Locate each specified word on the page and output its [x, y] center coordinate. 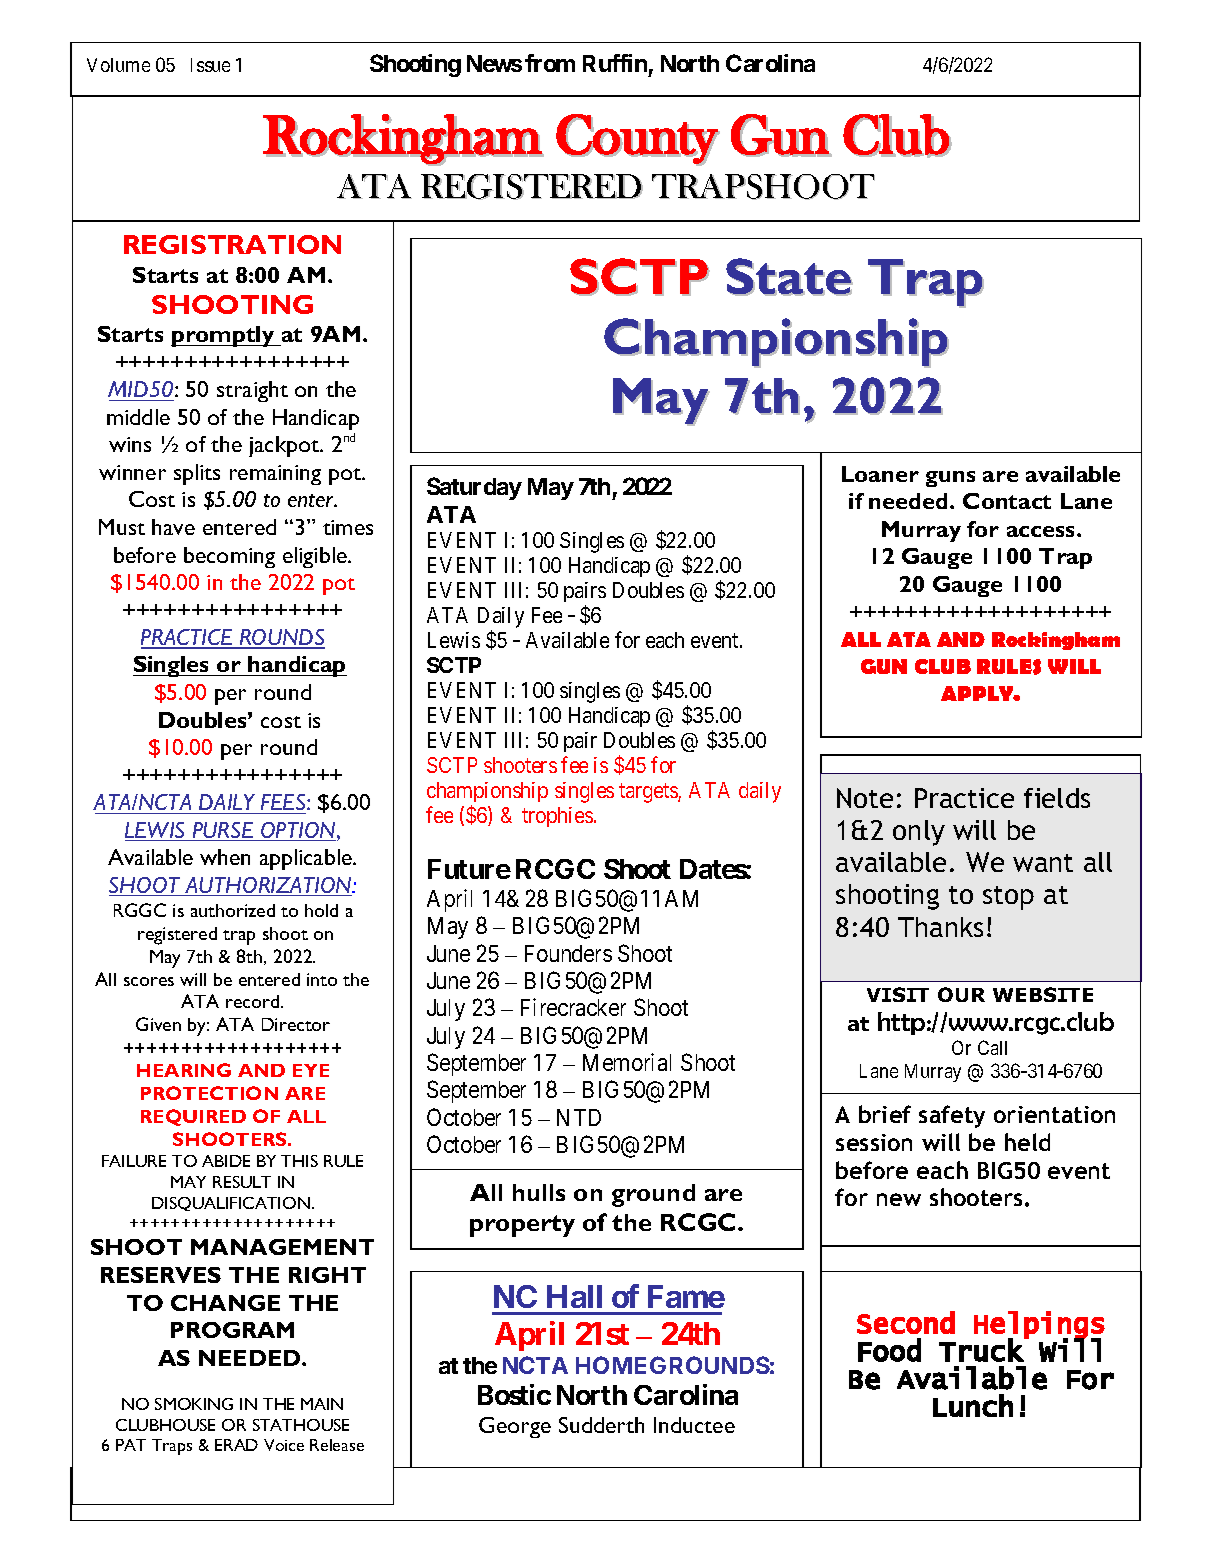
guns [950, 479]
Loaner [880, 474]
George [515, 1427]
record [254, 1001]
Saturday [474, 488]
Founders [568, 953]
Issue [210, 65]
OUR [961, 994]
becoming [229, 557]
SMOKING [194, 1404]
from [550, 63]
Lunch [973, 1405]
